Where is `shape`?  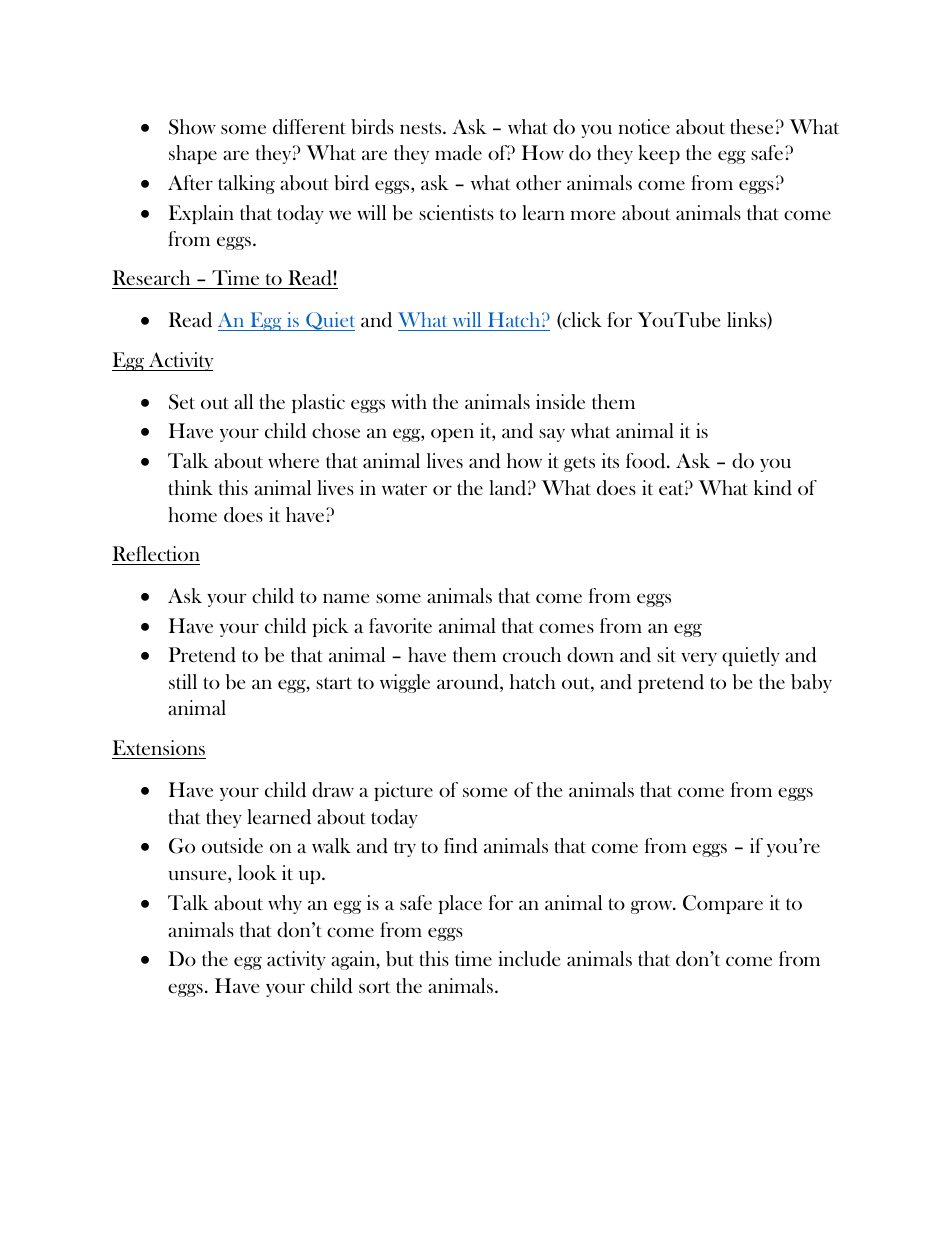
shape is located at coordinates (193, 154).
